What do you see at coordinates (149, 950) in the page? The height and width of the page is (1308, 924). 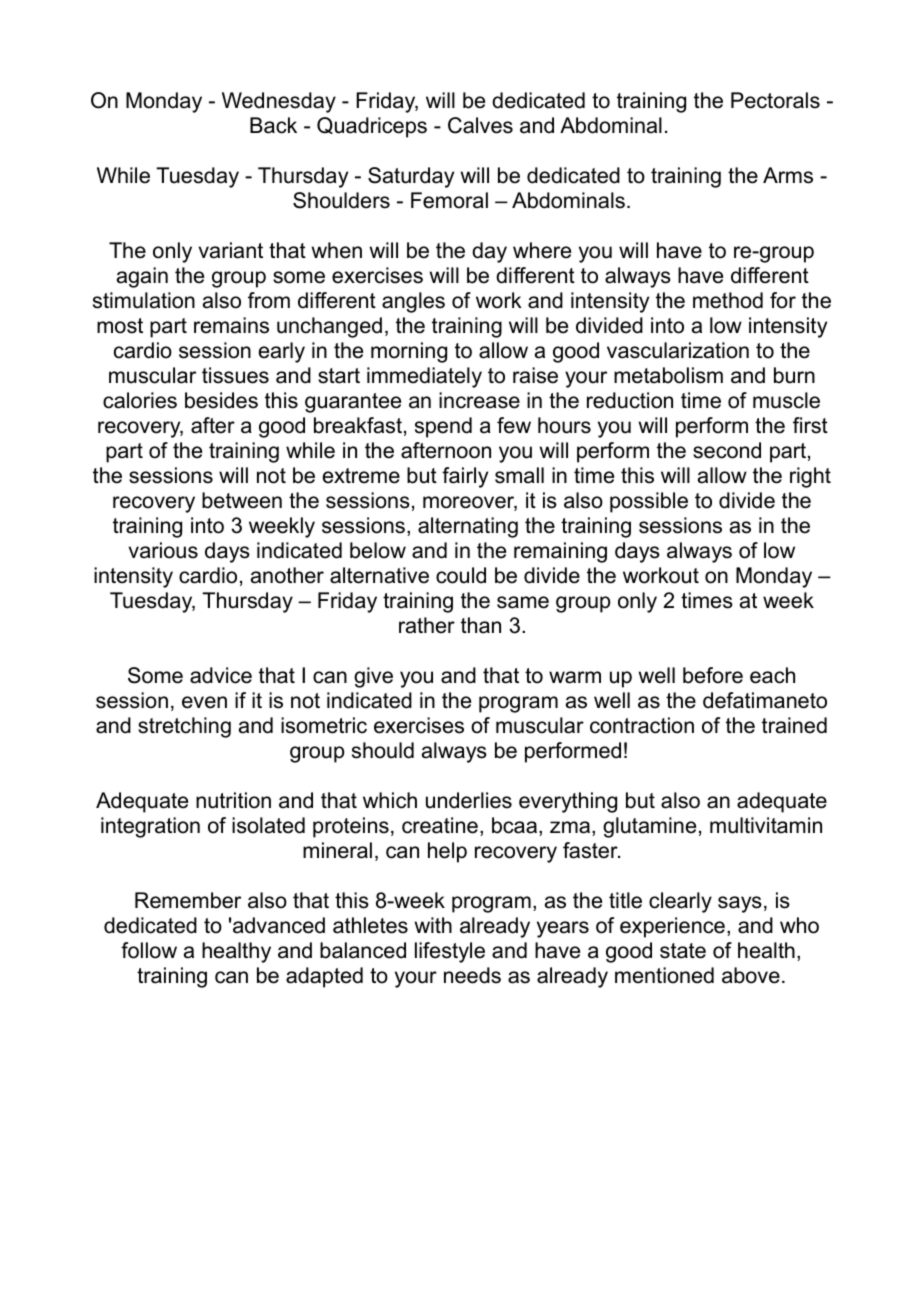 I see `follow` at bounding box center [149, 950].
